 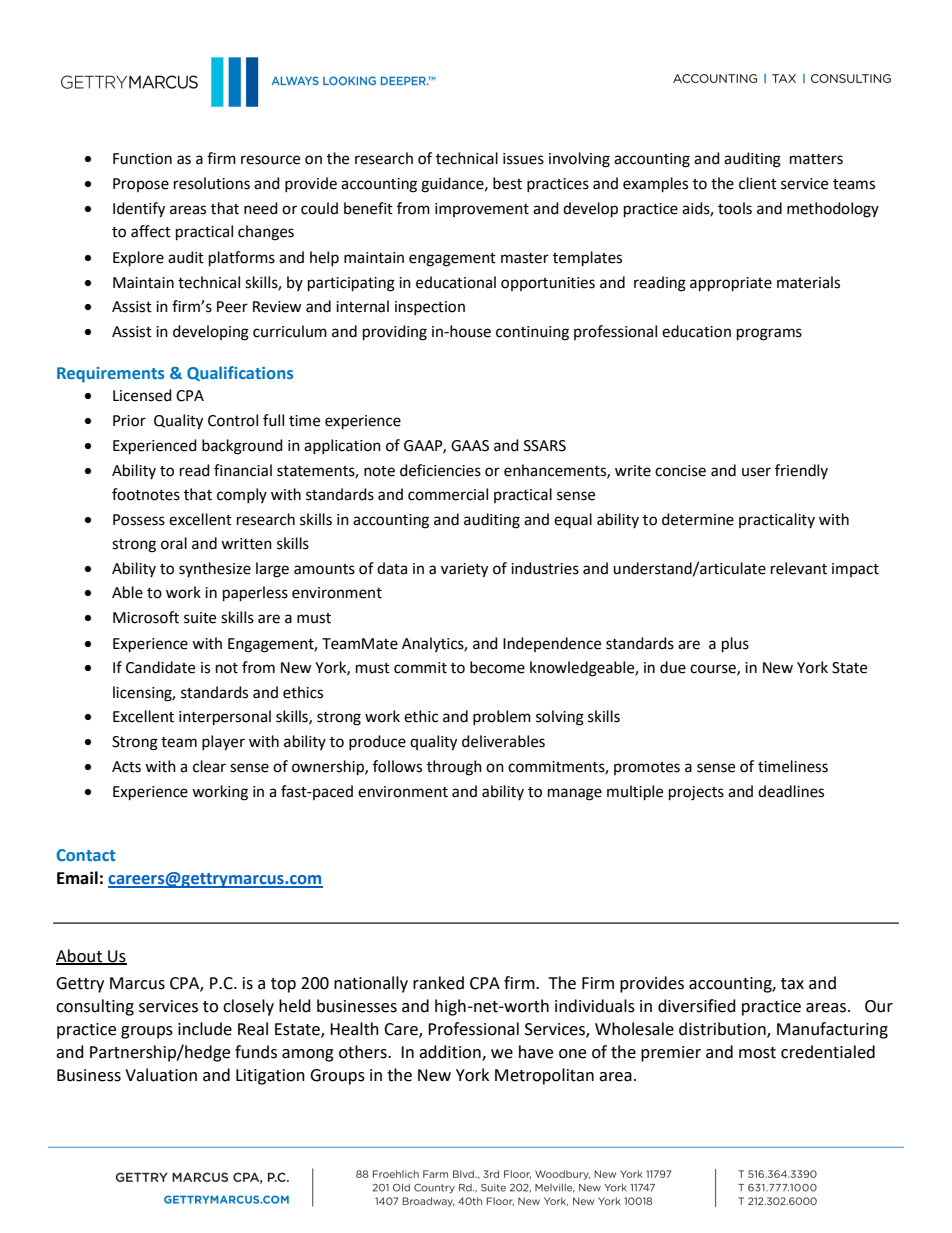 I want to click on most, so click(x=757, y=1053).
